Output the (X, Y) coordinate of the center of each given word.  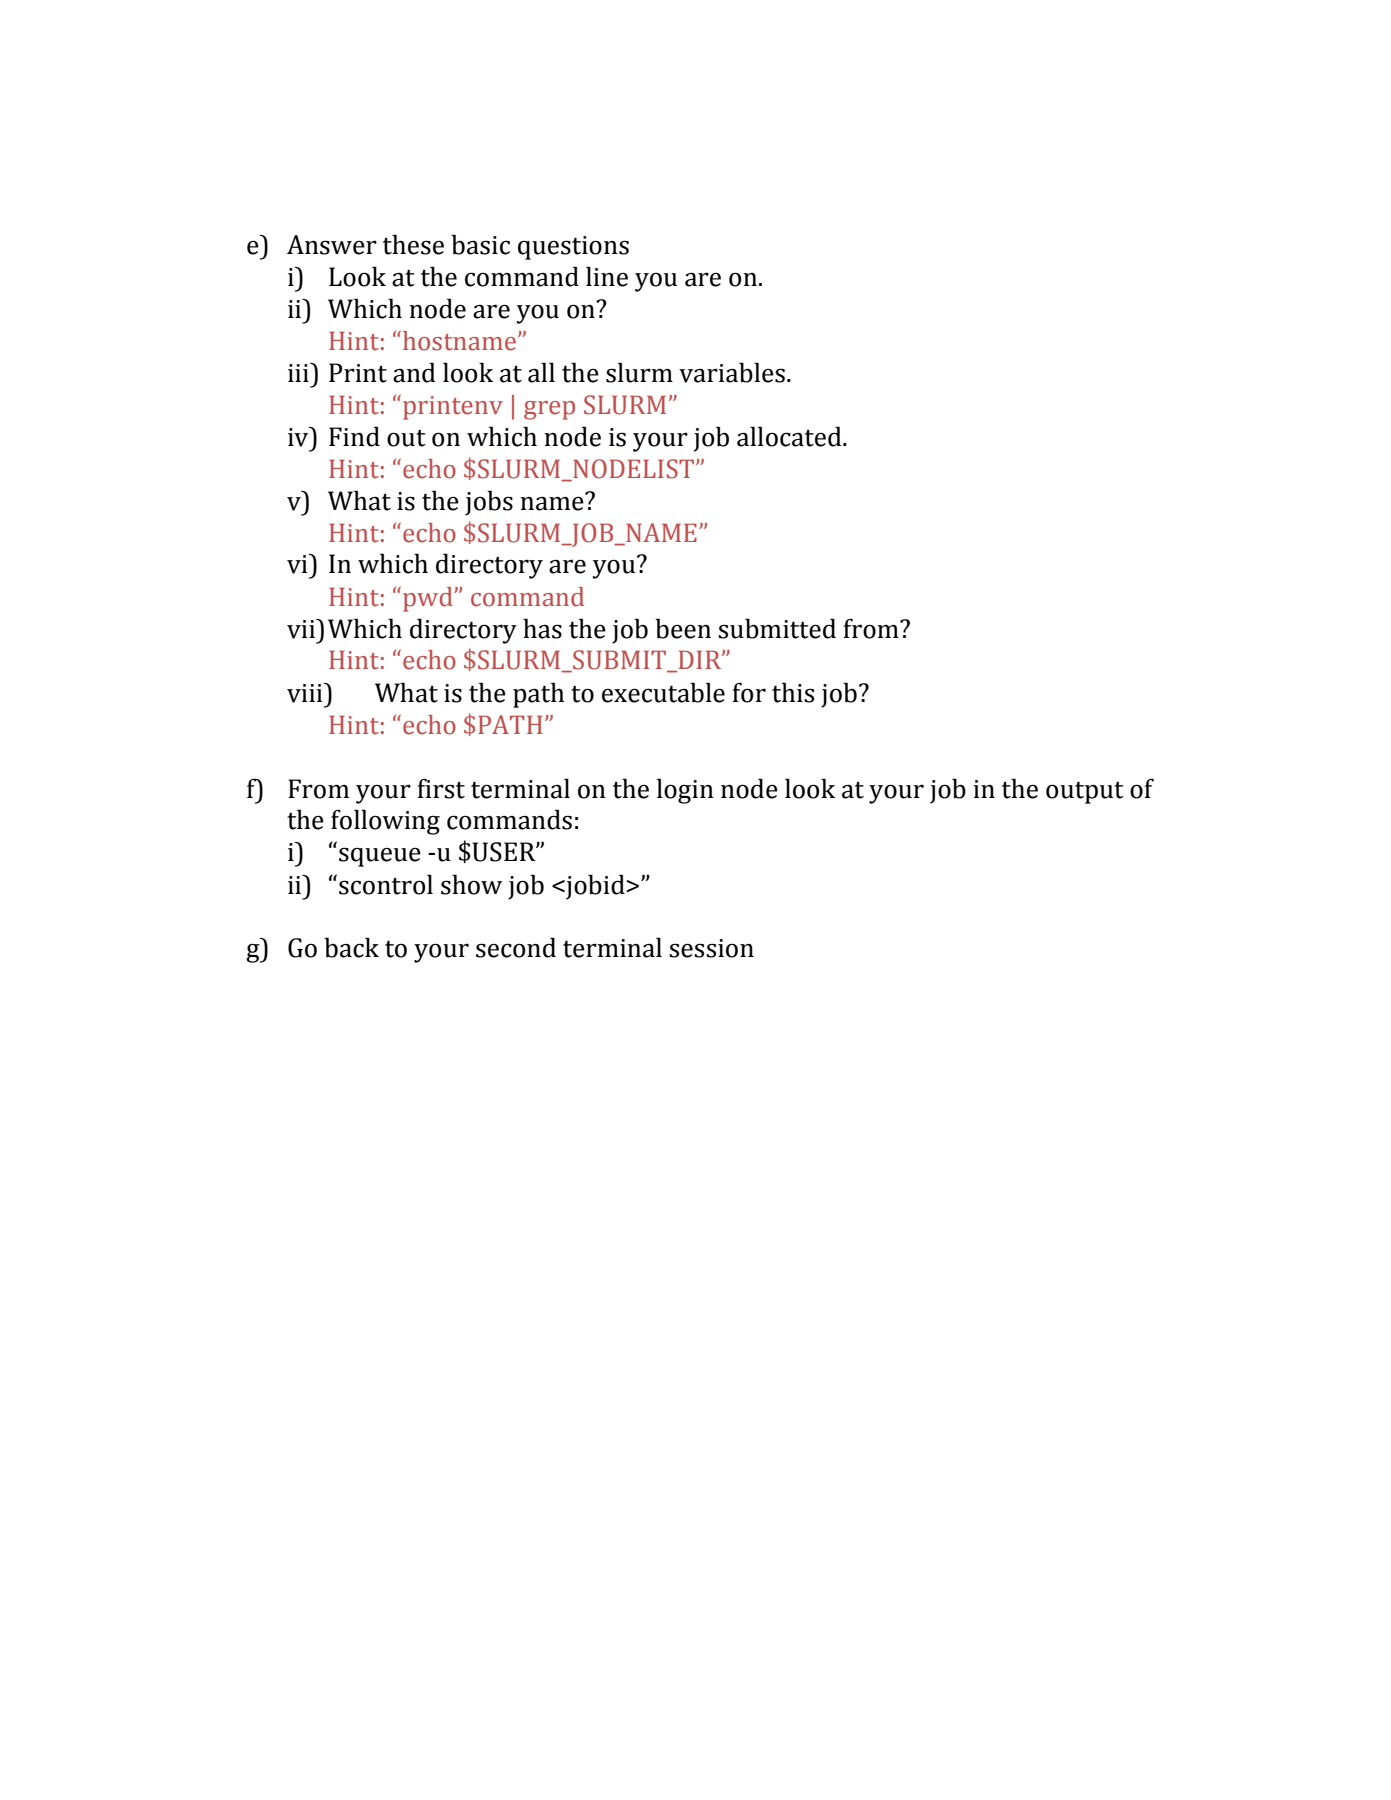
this (793, 692)
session (711, 948)
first (441, 789)
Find (354, 436)
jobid (594, 887)
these (413, 244)
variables (732, 372)
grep (549, 410)
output (1085, 792)
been (683, 628)
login (685, 791)
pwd (429, 599)
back (351, 947)
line (607, 276)
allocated (790, 436)
